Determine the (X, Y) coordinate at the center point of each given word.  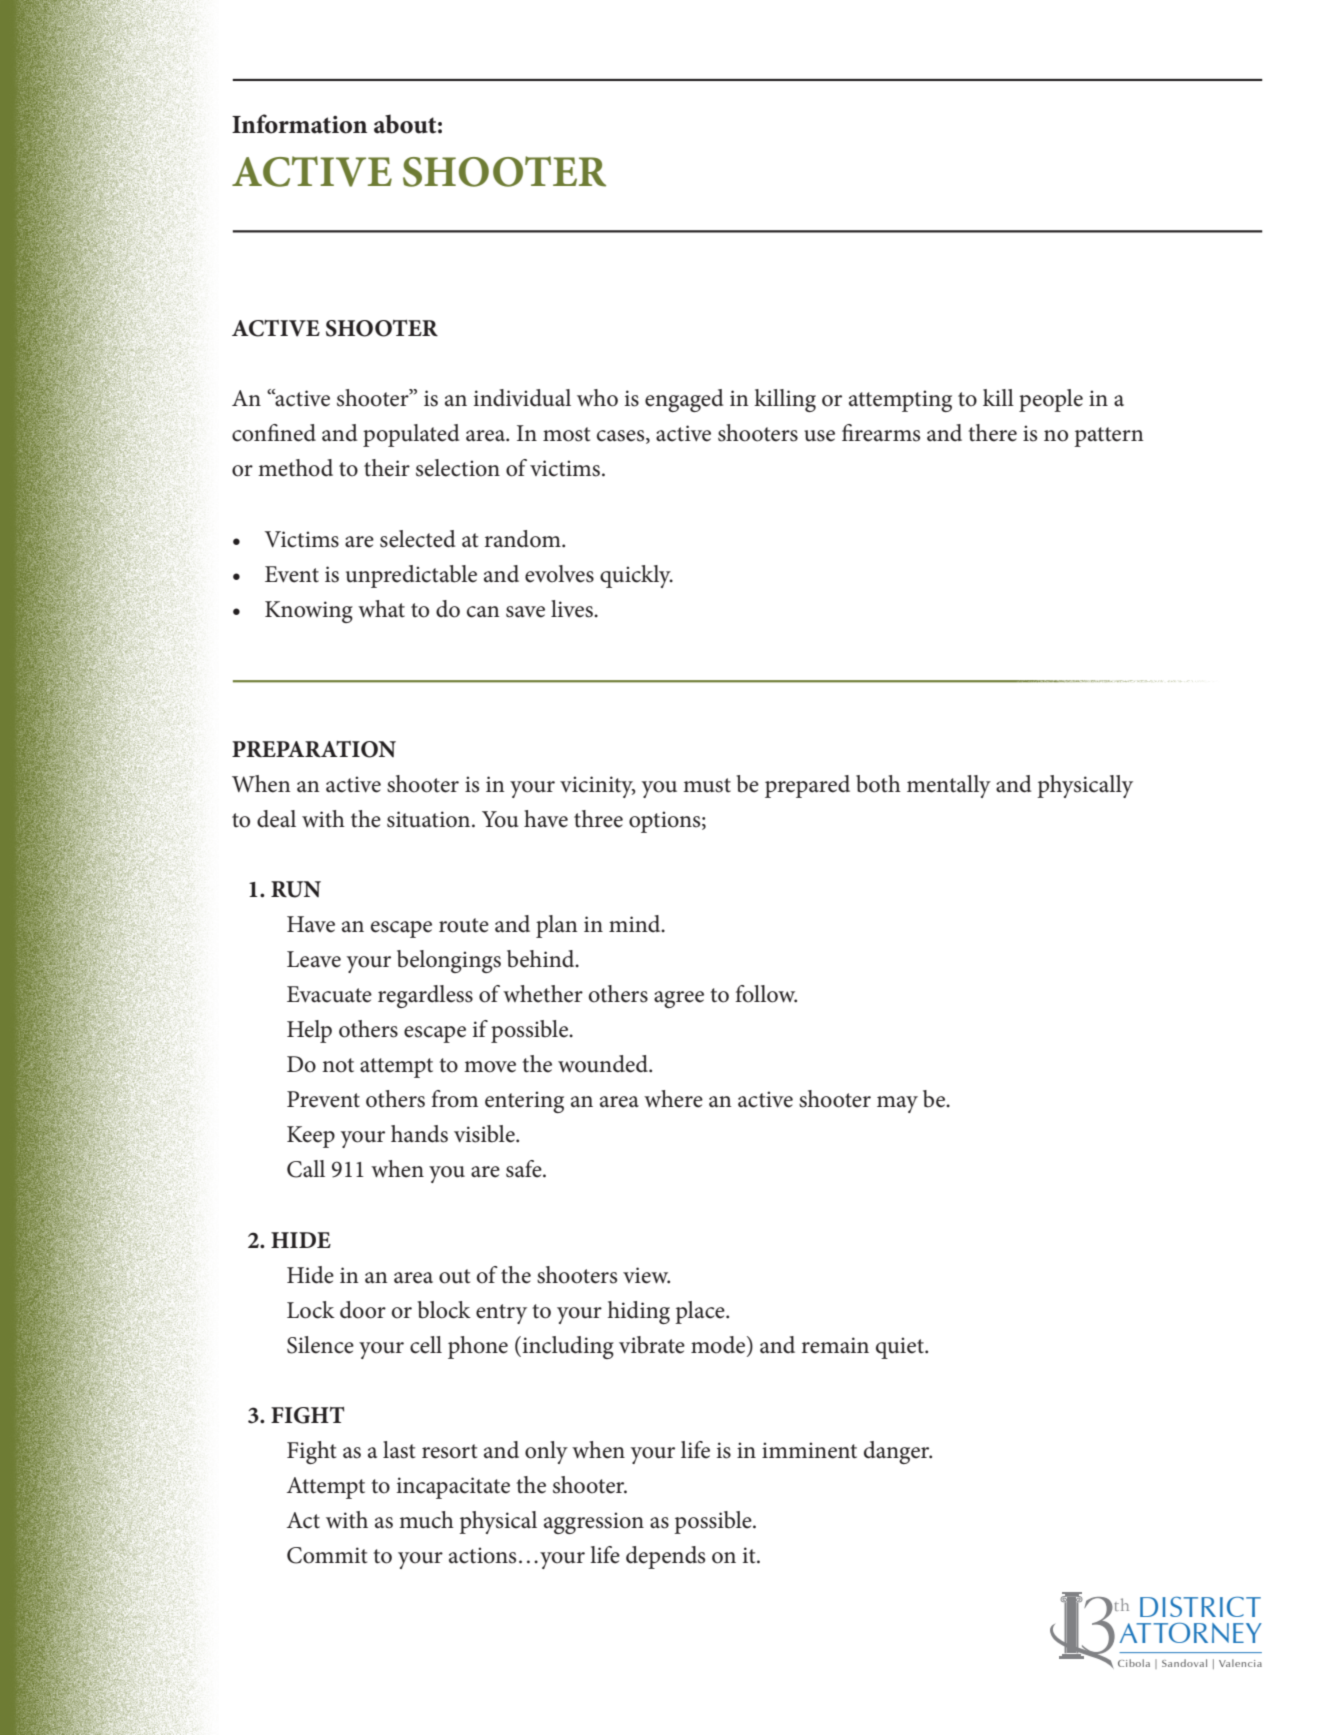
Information (299, 124)
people (1051, 400)
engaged (684, 400)
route (464, 925)
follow (766, 994)
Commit (327, 1555)
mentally (949, 786)
